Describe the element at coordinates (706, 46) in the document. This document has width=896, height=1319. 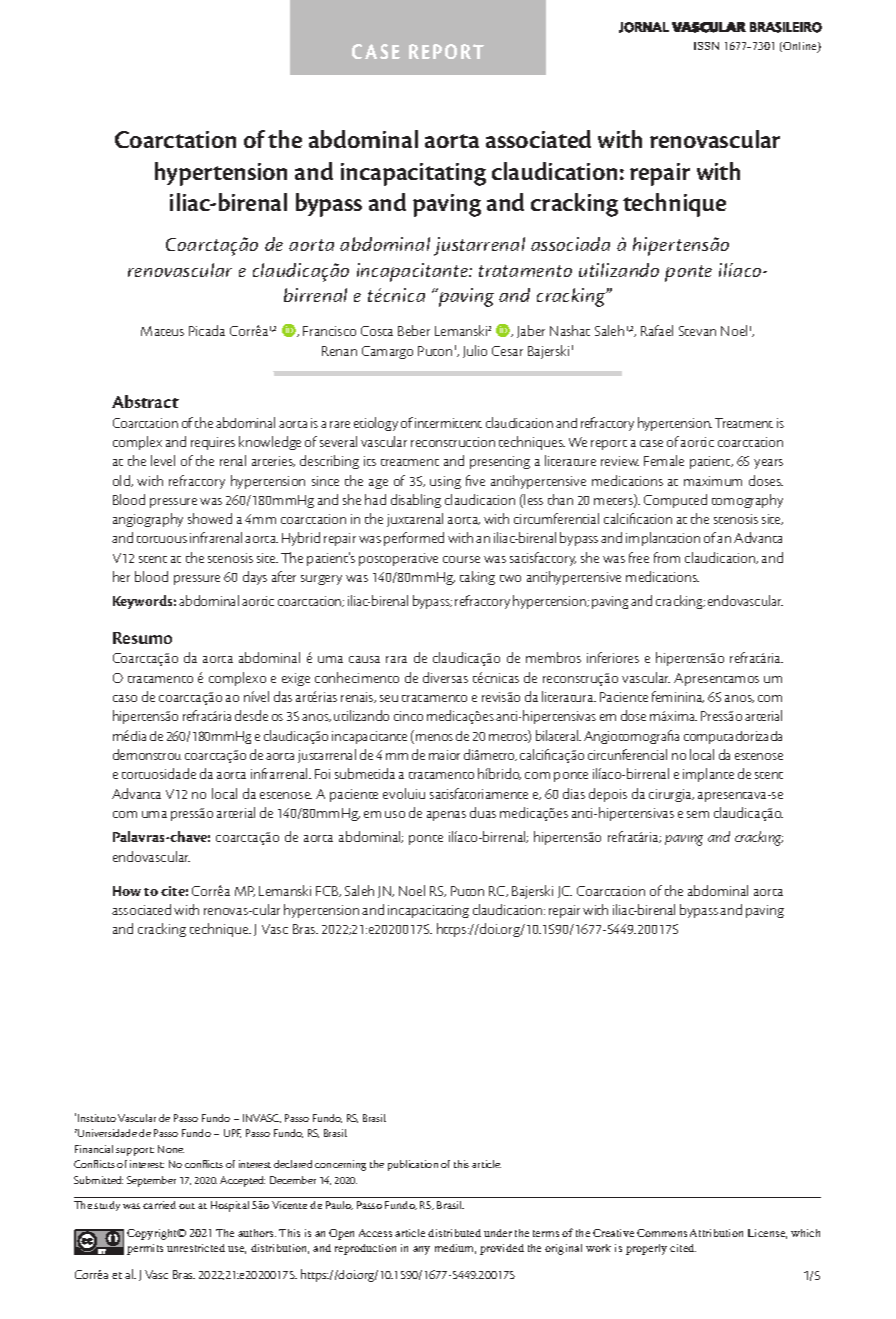
I see `ISSN` at that location.
